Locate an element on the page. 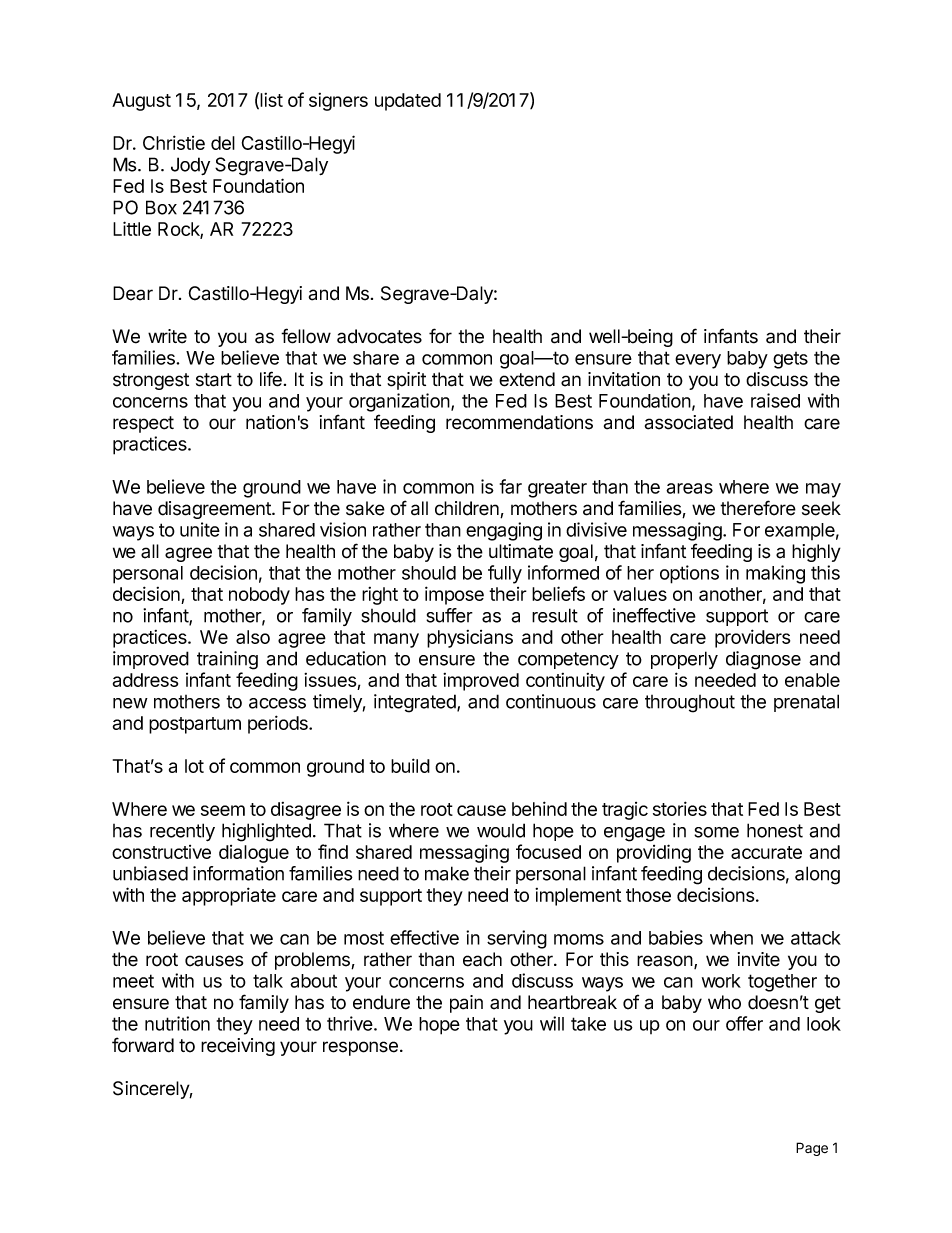 This page has height=1233, width=952. raised is located at coordinates (775, 400).
